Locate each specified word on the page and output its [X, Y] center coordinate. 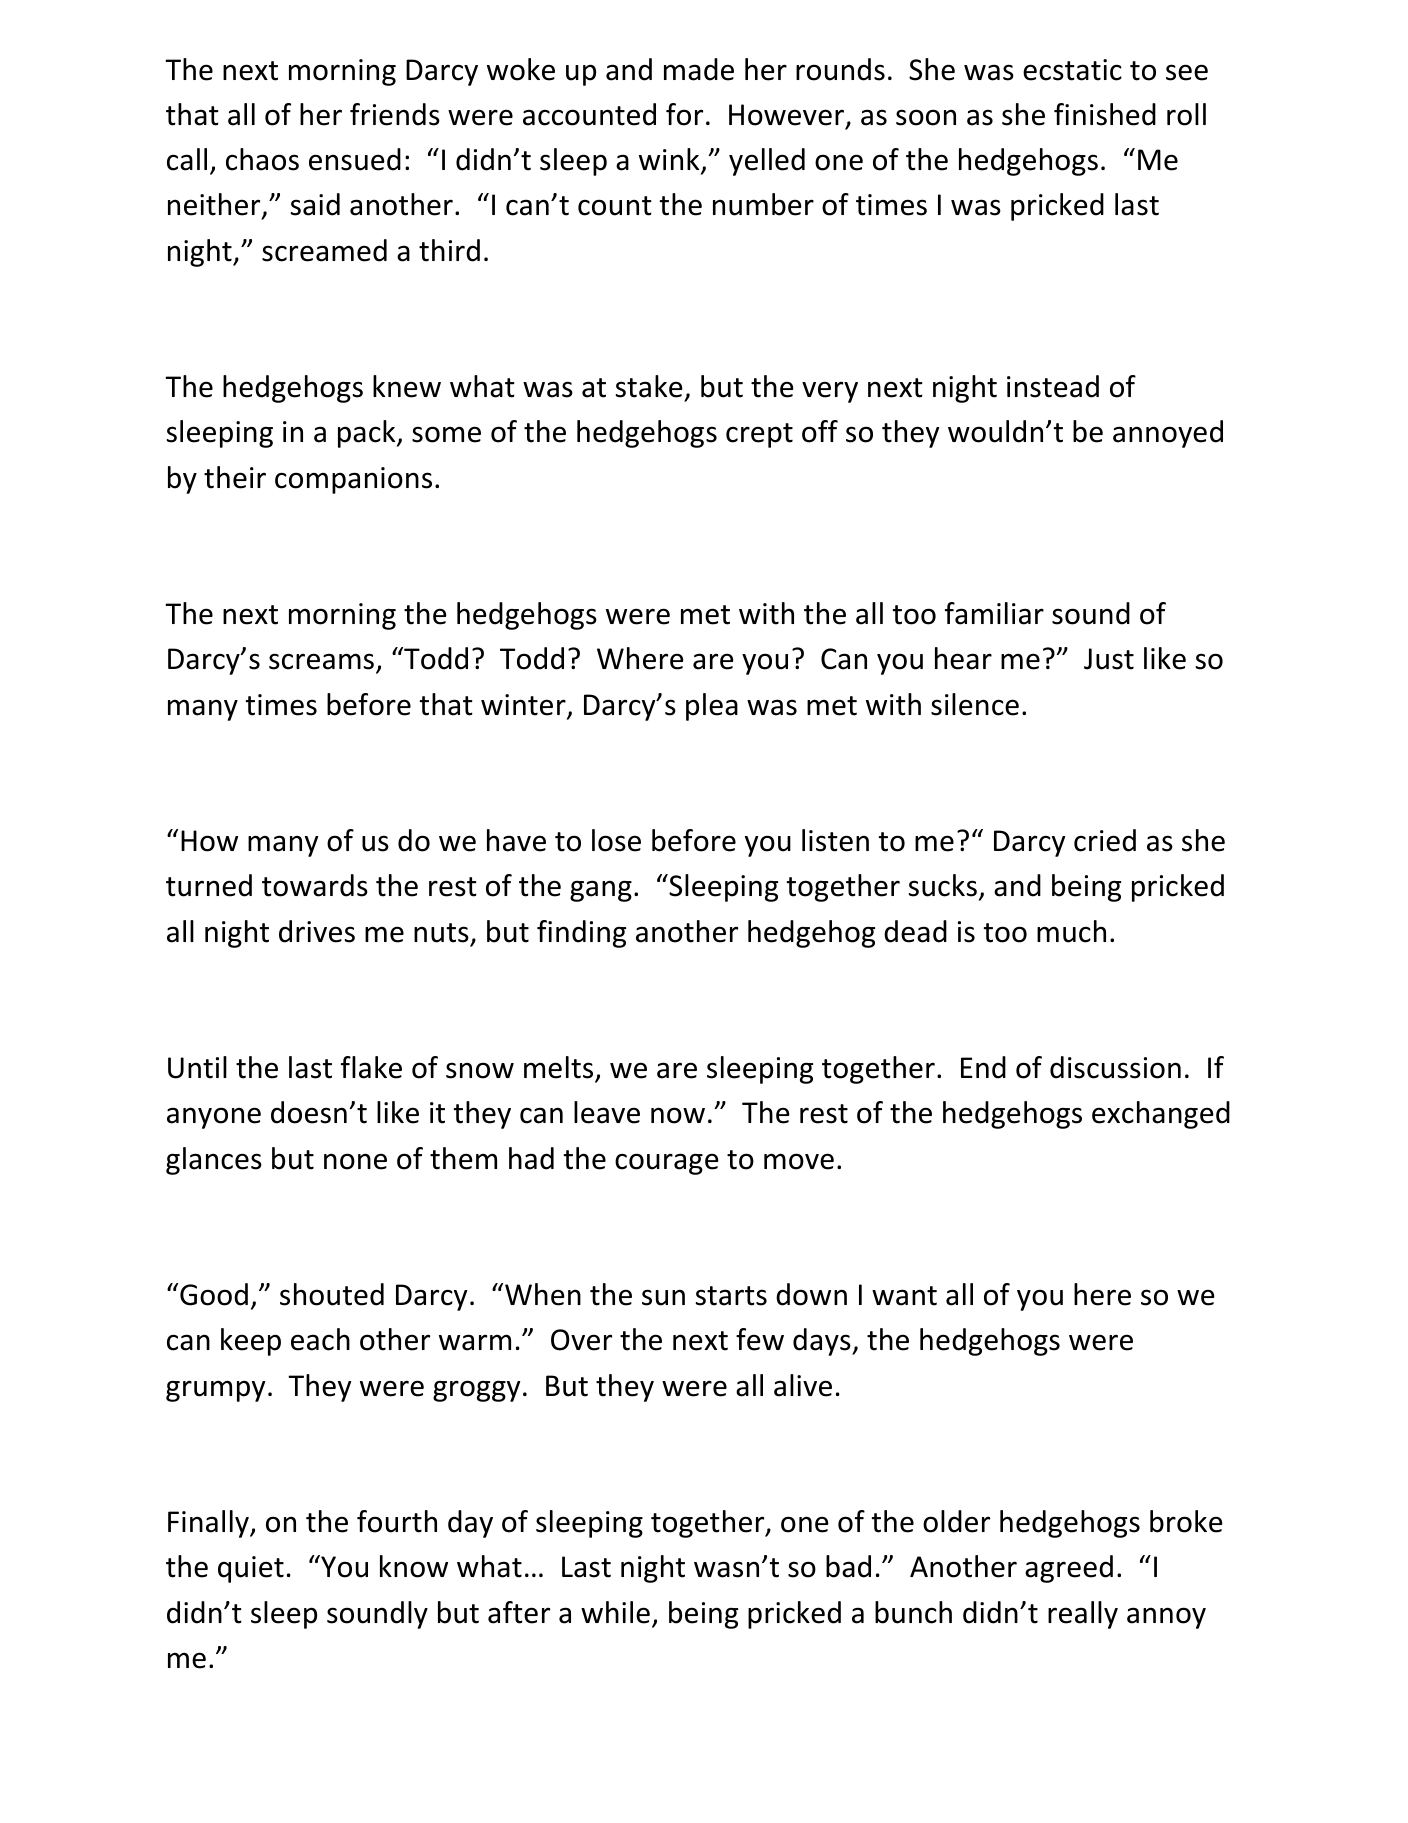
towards [315, 885]
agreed [1069, 1569]
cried [1105, 840]
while [615, 1612]
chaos [262, 159]
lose [616, 840]
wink [670, 160]
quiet [251, 1569]
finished [1105, 114]
